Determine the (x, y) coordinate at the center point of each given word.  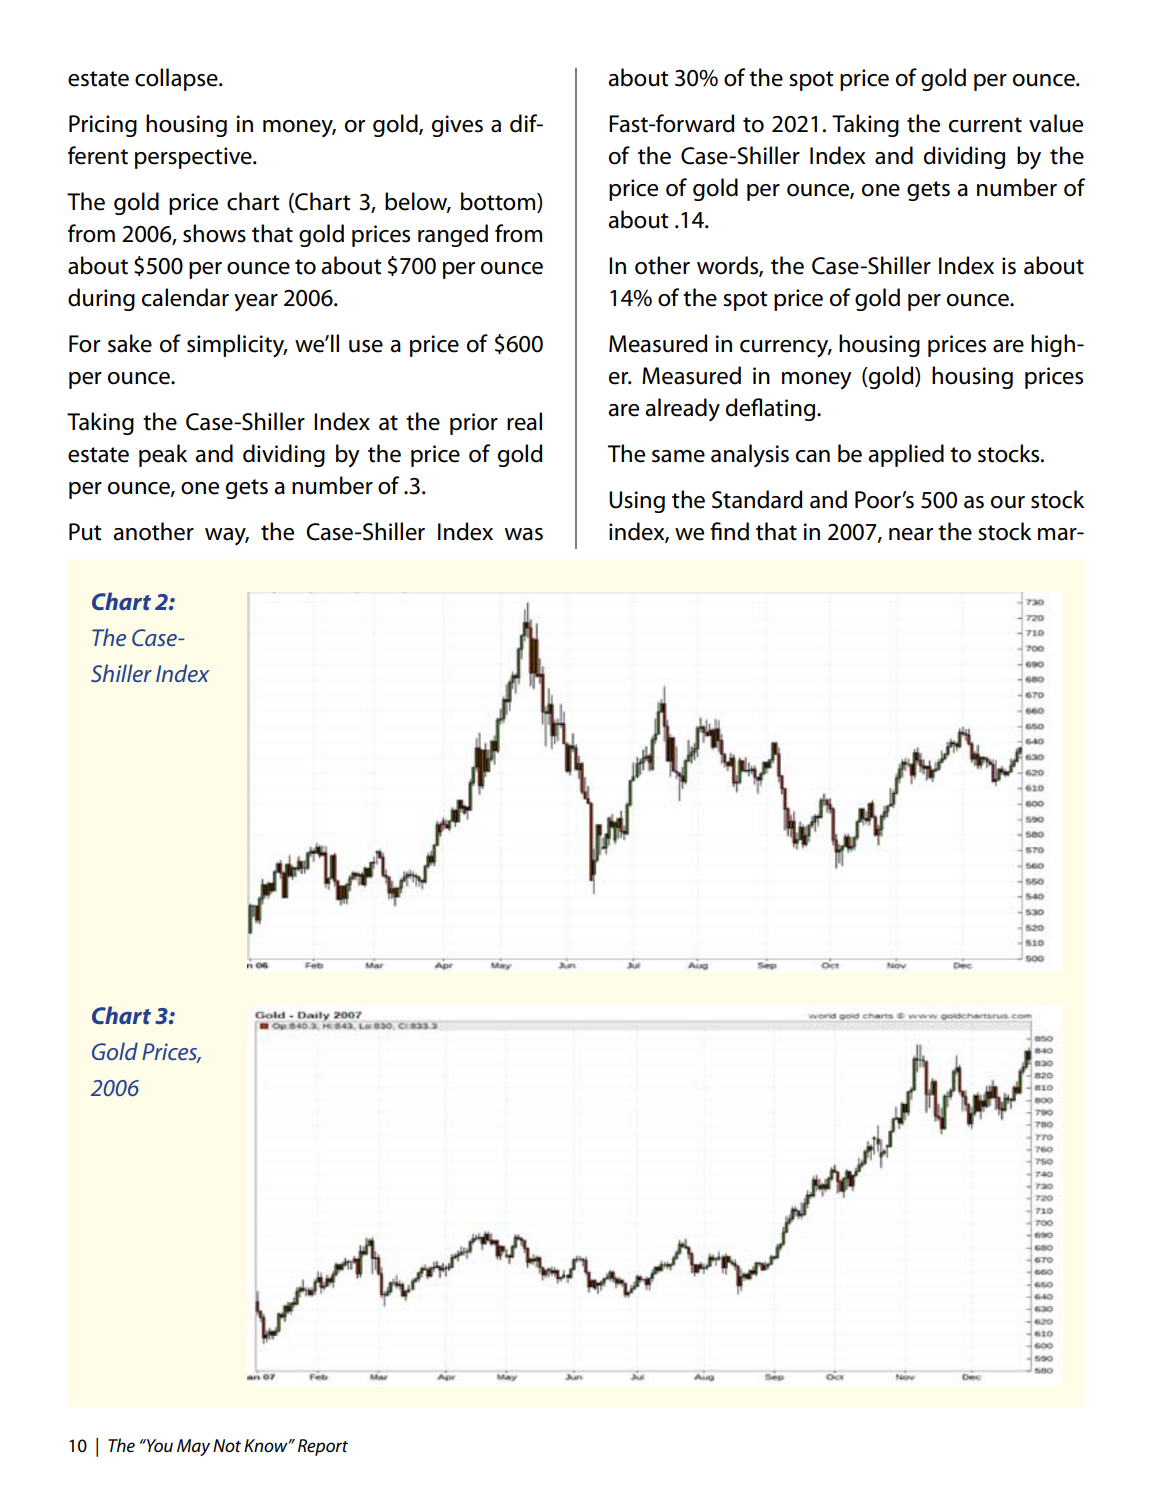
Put (85, 532)
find (729, 531)
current (985, 125)
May (193, 1447)
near (911, 534)
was (524, 534)
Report (323, 1447)
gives (457, 126)
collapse (177, 79)
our (1008, 502)
